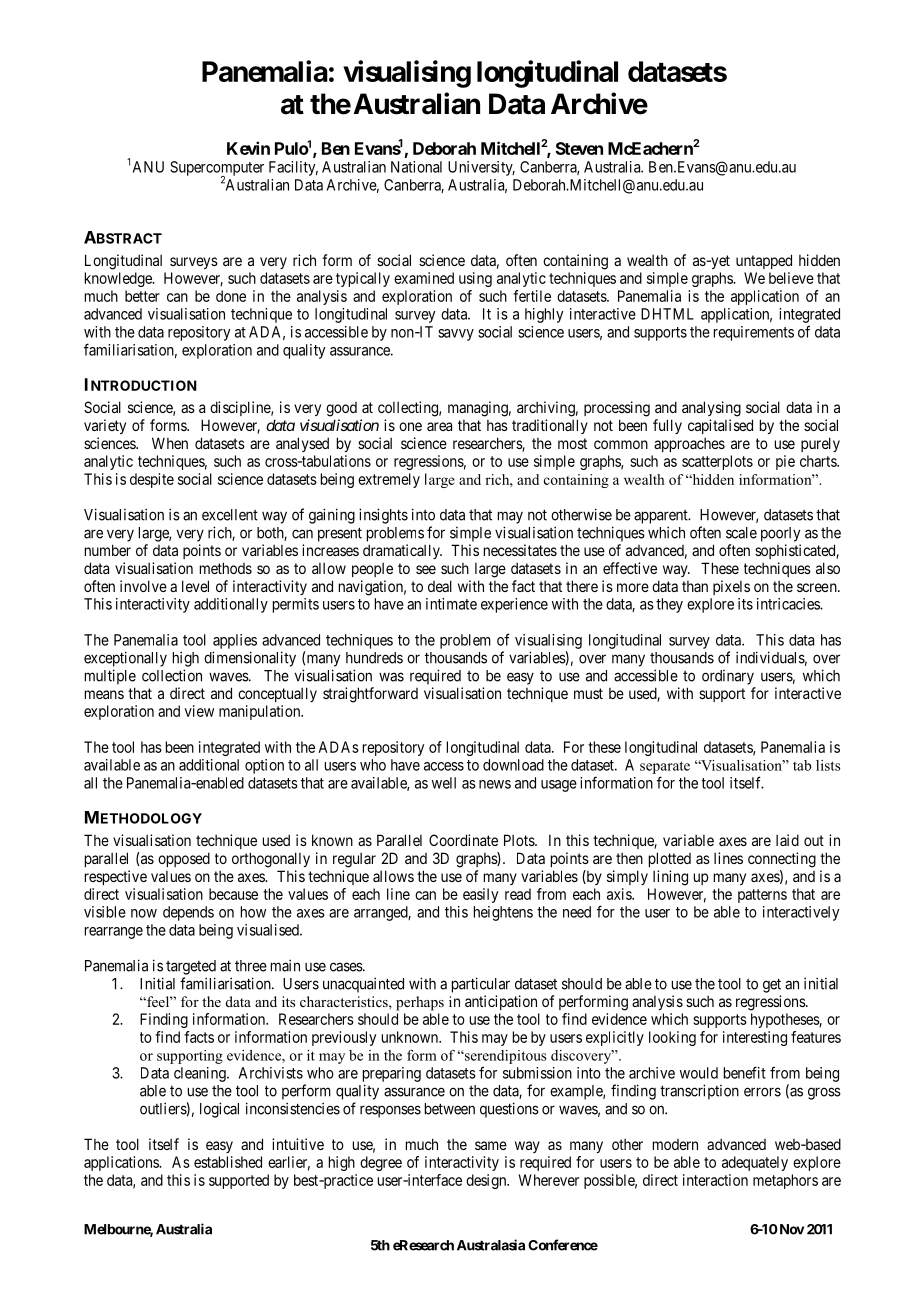 The height and width of the page is (1308, 924). I want to click on Supercomputer, so click(217, 169).
